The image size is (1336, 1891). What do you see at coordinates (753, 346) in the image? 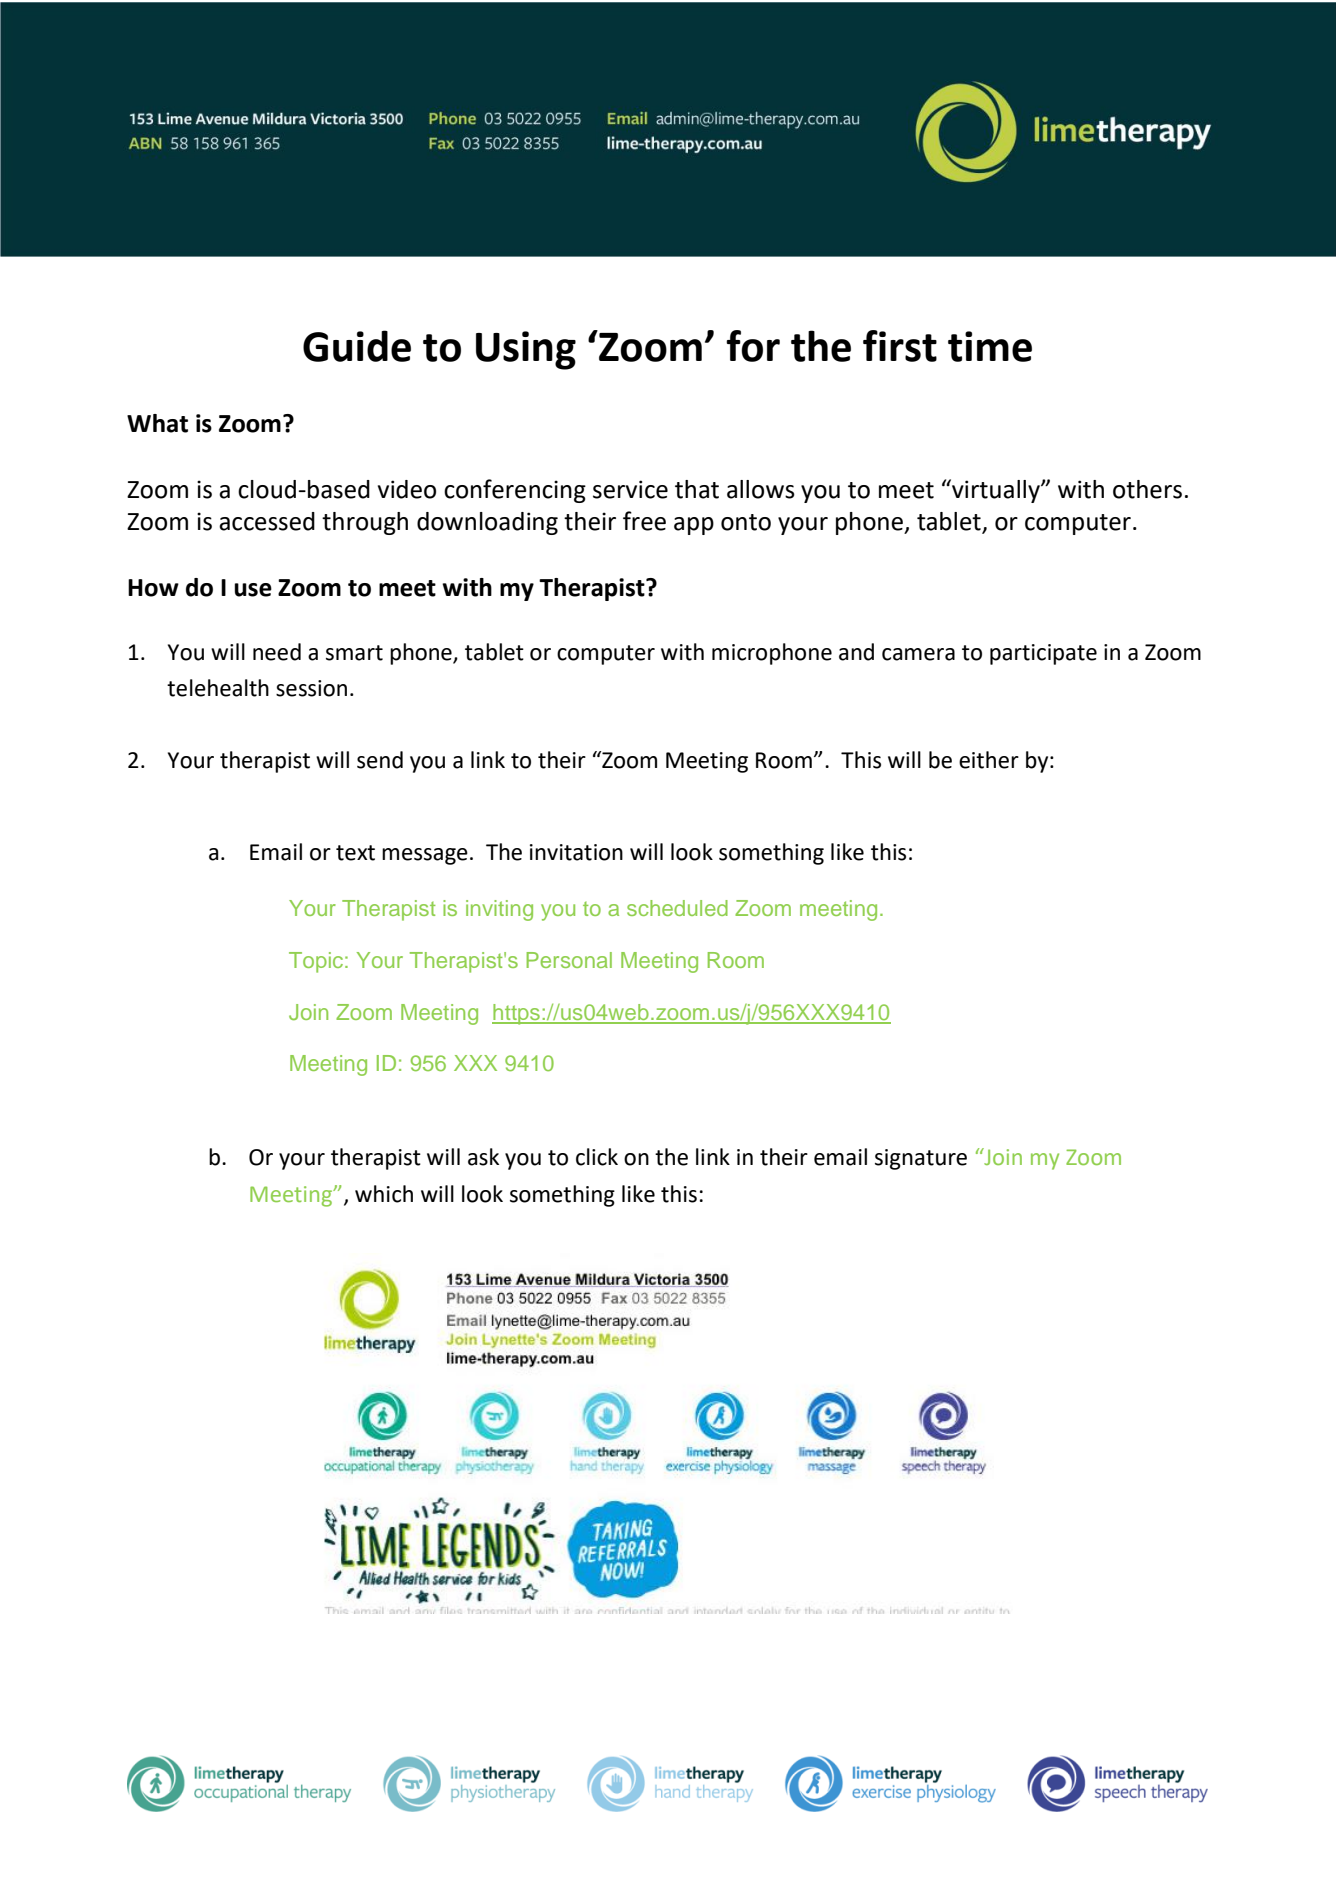
I see `for` at bounding box center [753, 346].
